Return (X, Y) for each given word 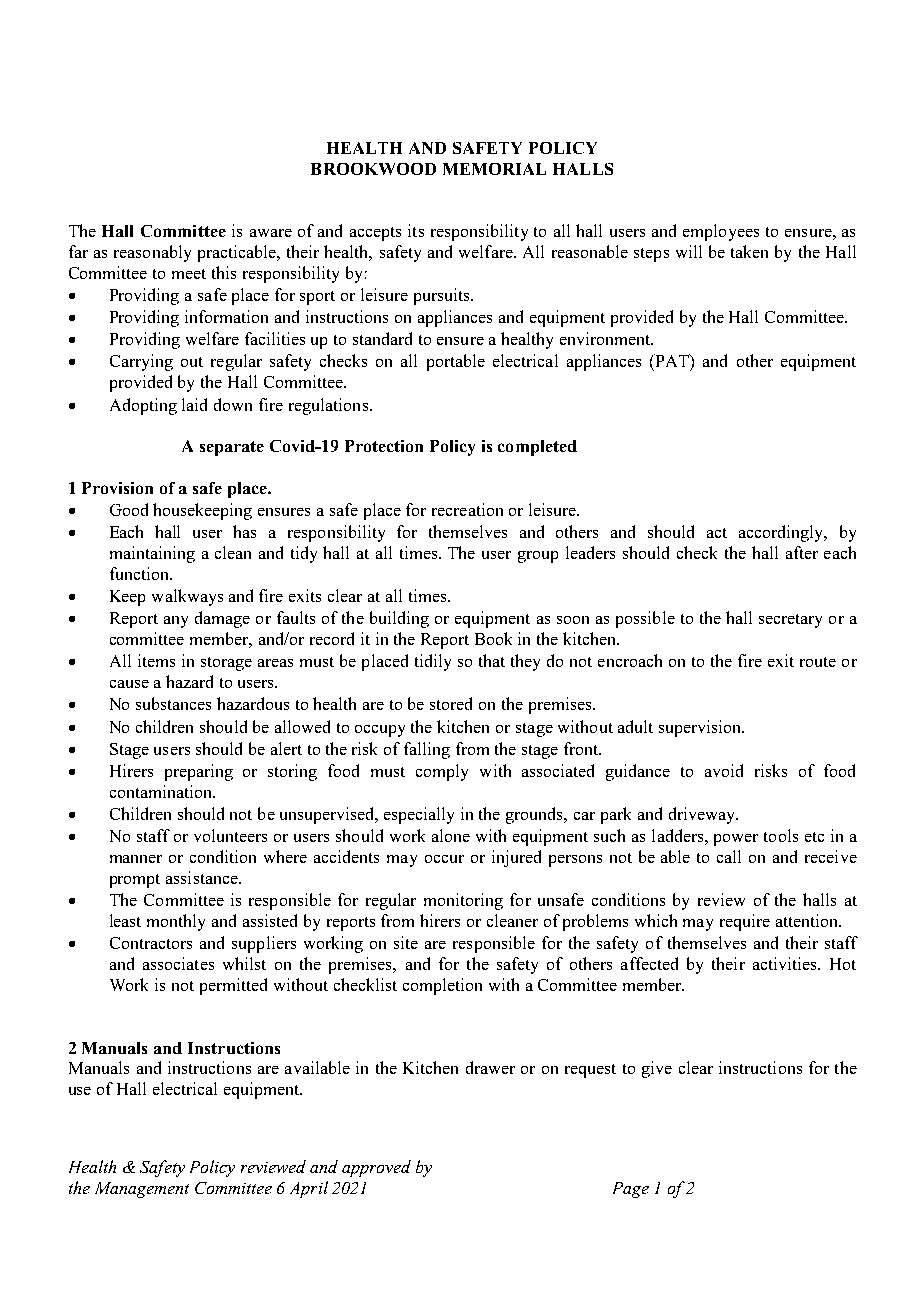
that (492, 660)
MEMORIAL (494, 169)
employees (721, 232)
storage (226, 664)
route (818, 662)
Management (142, 1190)
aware (271, 233)
